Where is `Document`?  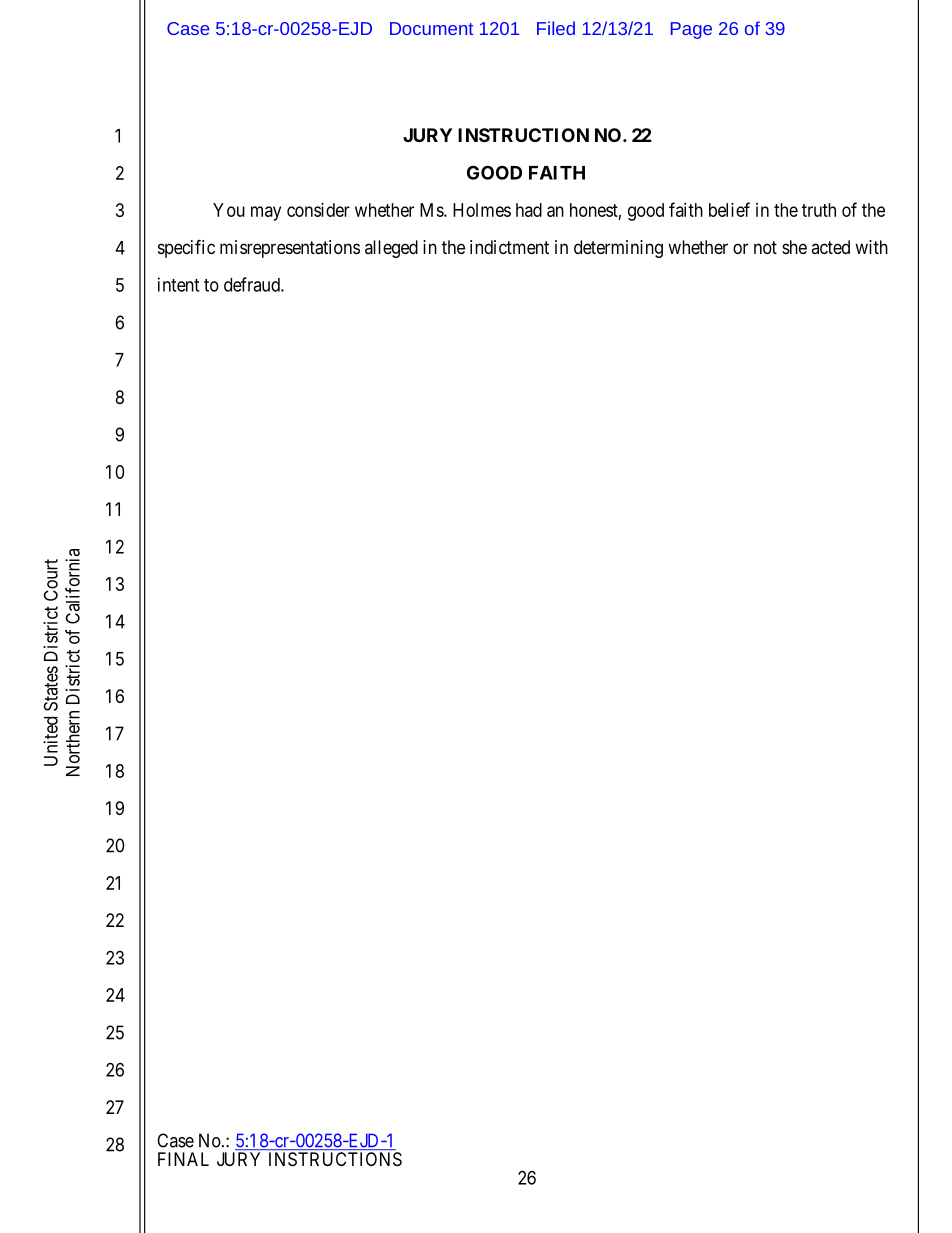
Document is located at coordinates (431, 28).
